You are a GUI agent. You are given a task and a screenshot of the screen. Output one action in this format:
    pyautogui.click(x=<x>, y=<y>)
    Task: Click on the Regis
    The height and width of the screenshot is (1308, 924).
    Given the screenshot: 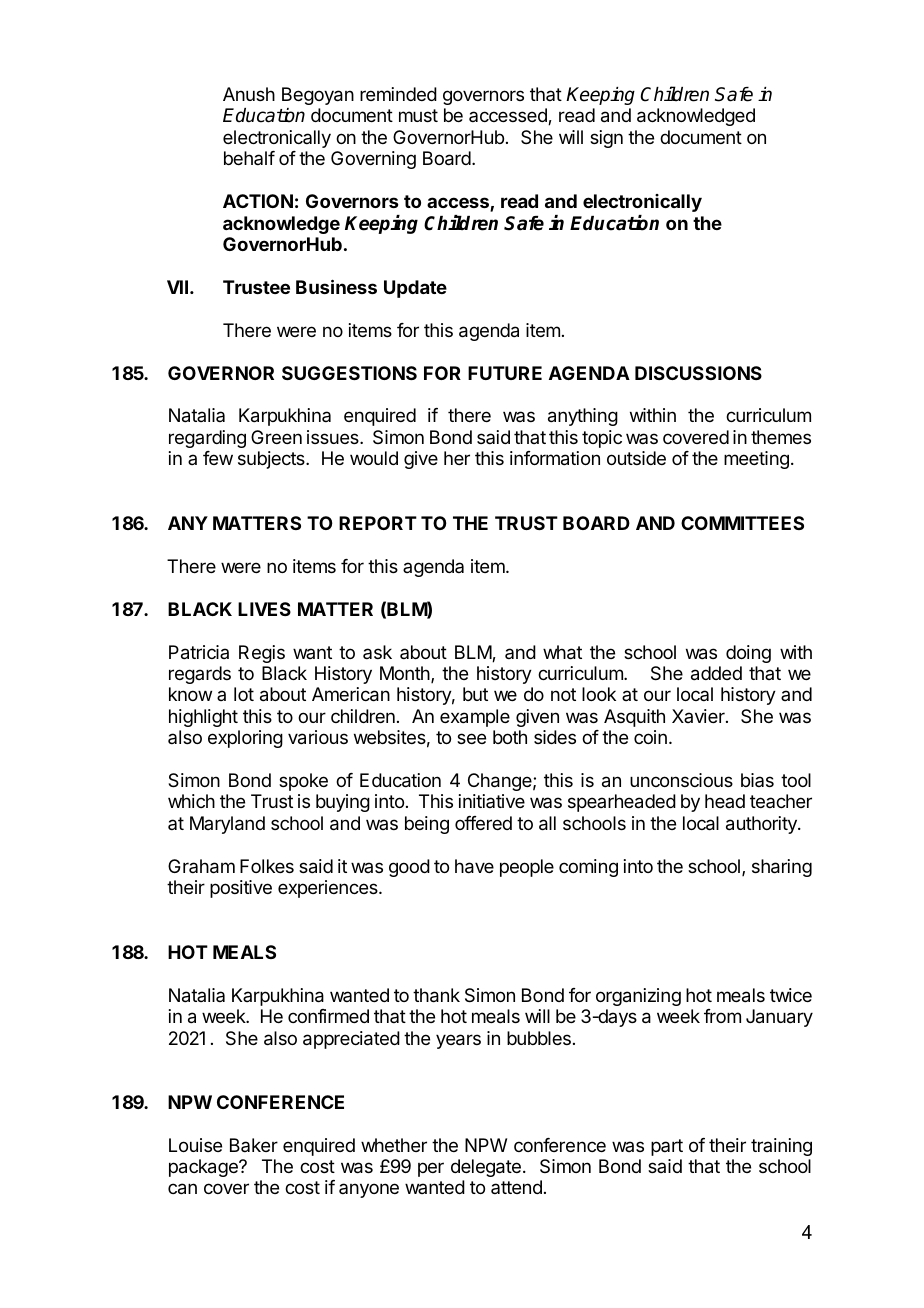 What is the action you would take?
    pyautogui.click(x=262, y=654)
